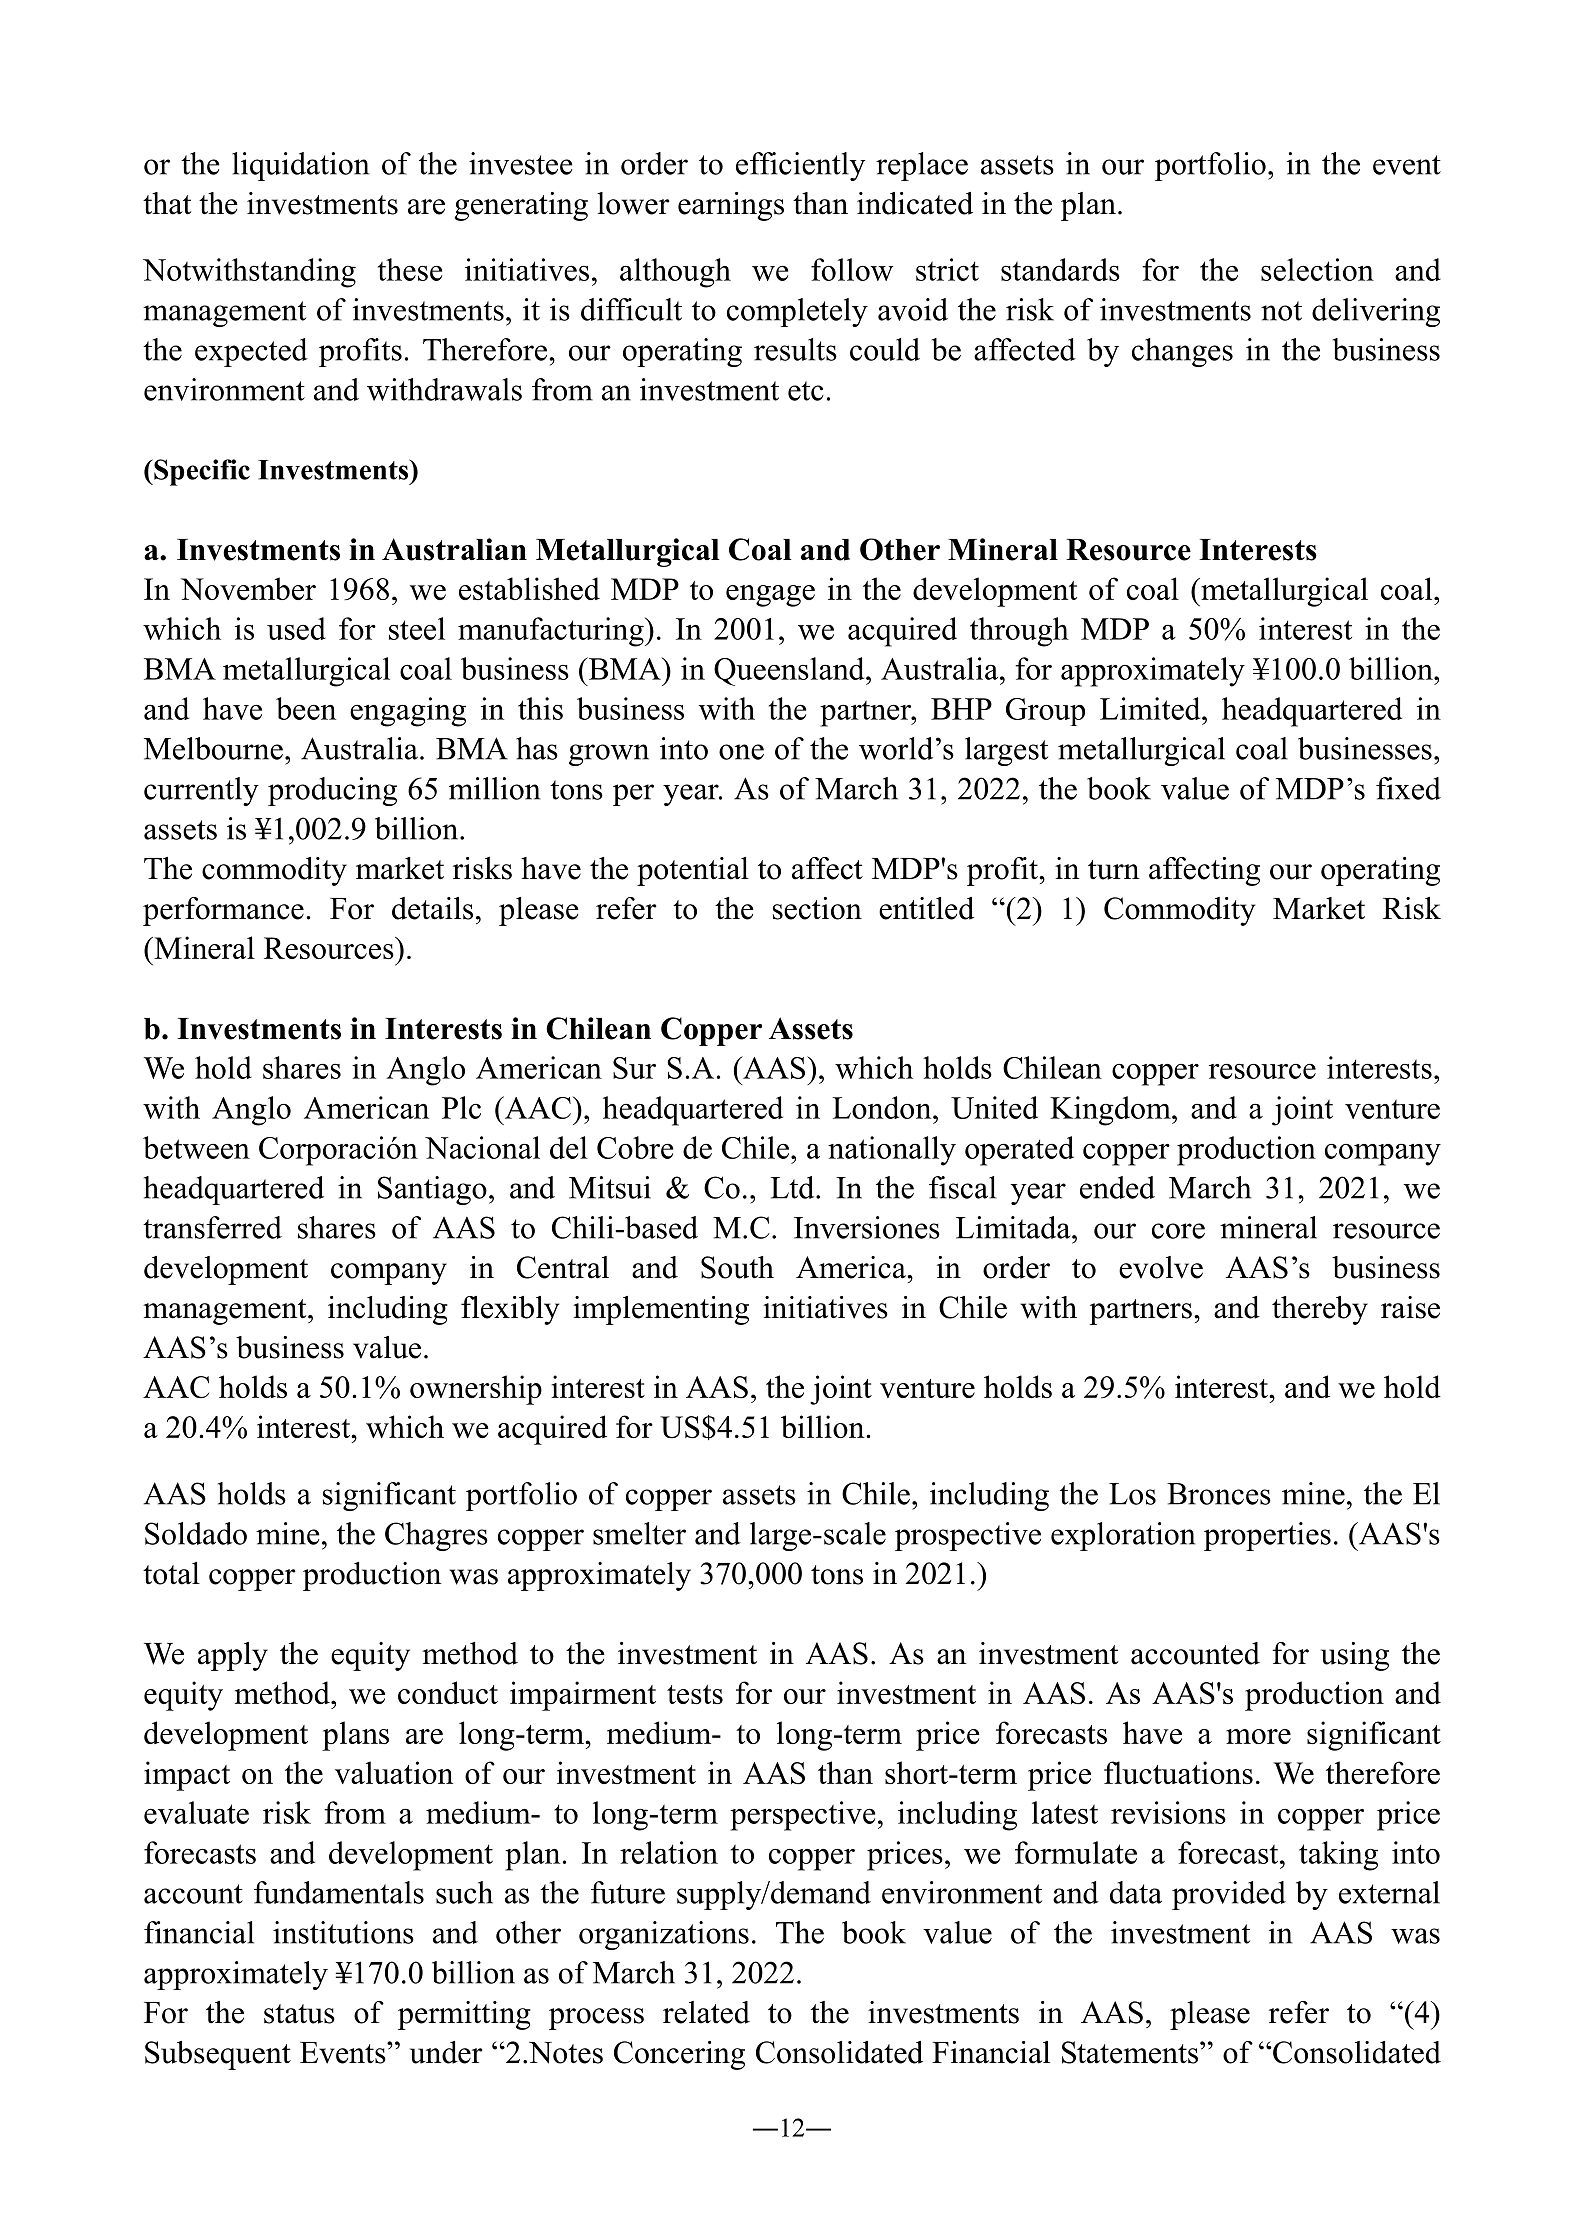 Image resolution: width=1584 pixels, height=2240 pixels. Describe the element at coordinates (706, 2012) in the screenshot. I see `related` at that location.
